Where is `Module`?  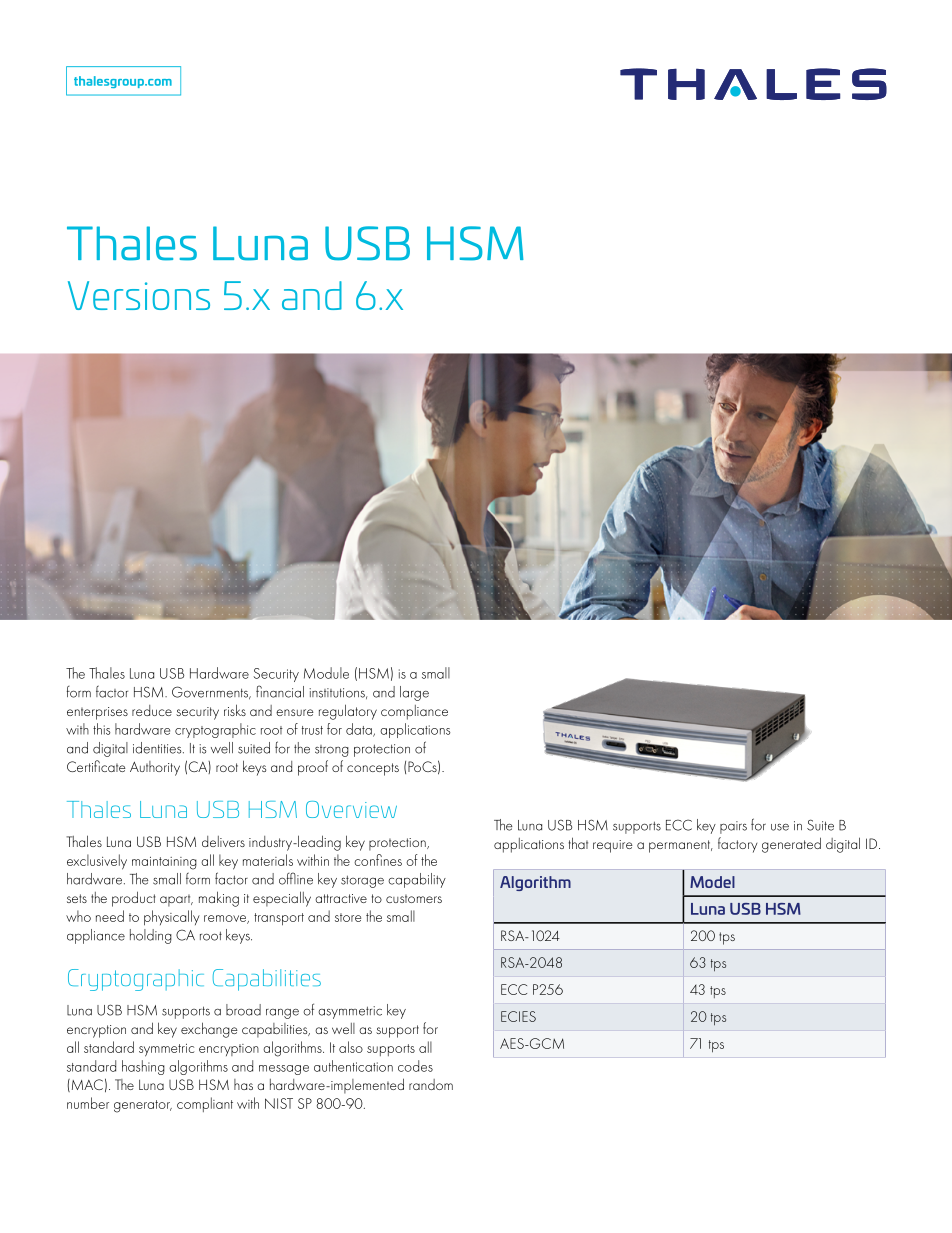 Module is located at coordinates (326, 673).
